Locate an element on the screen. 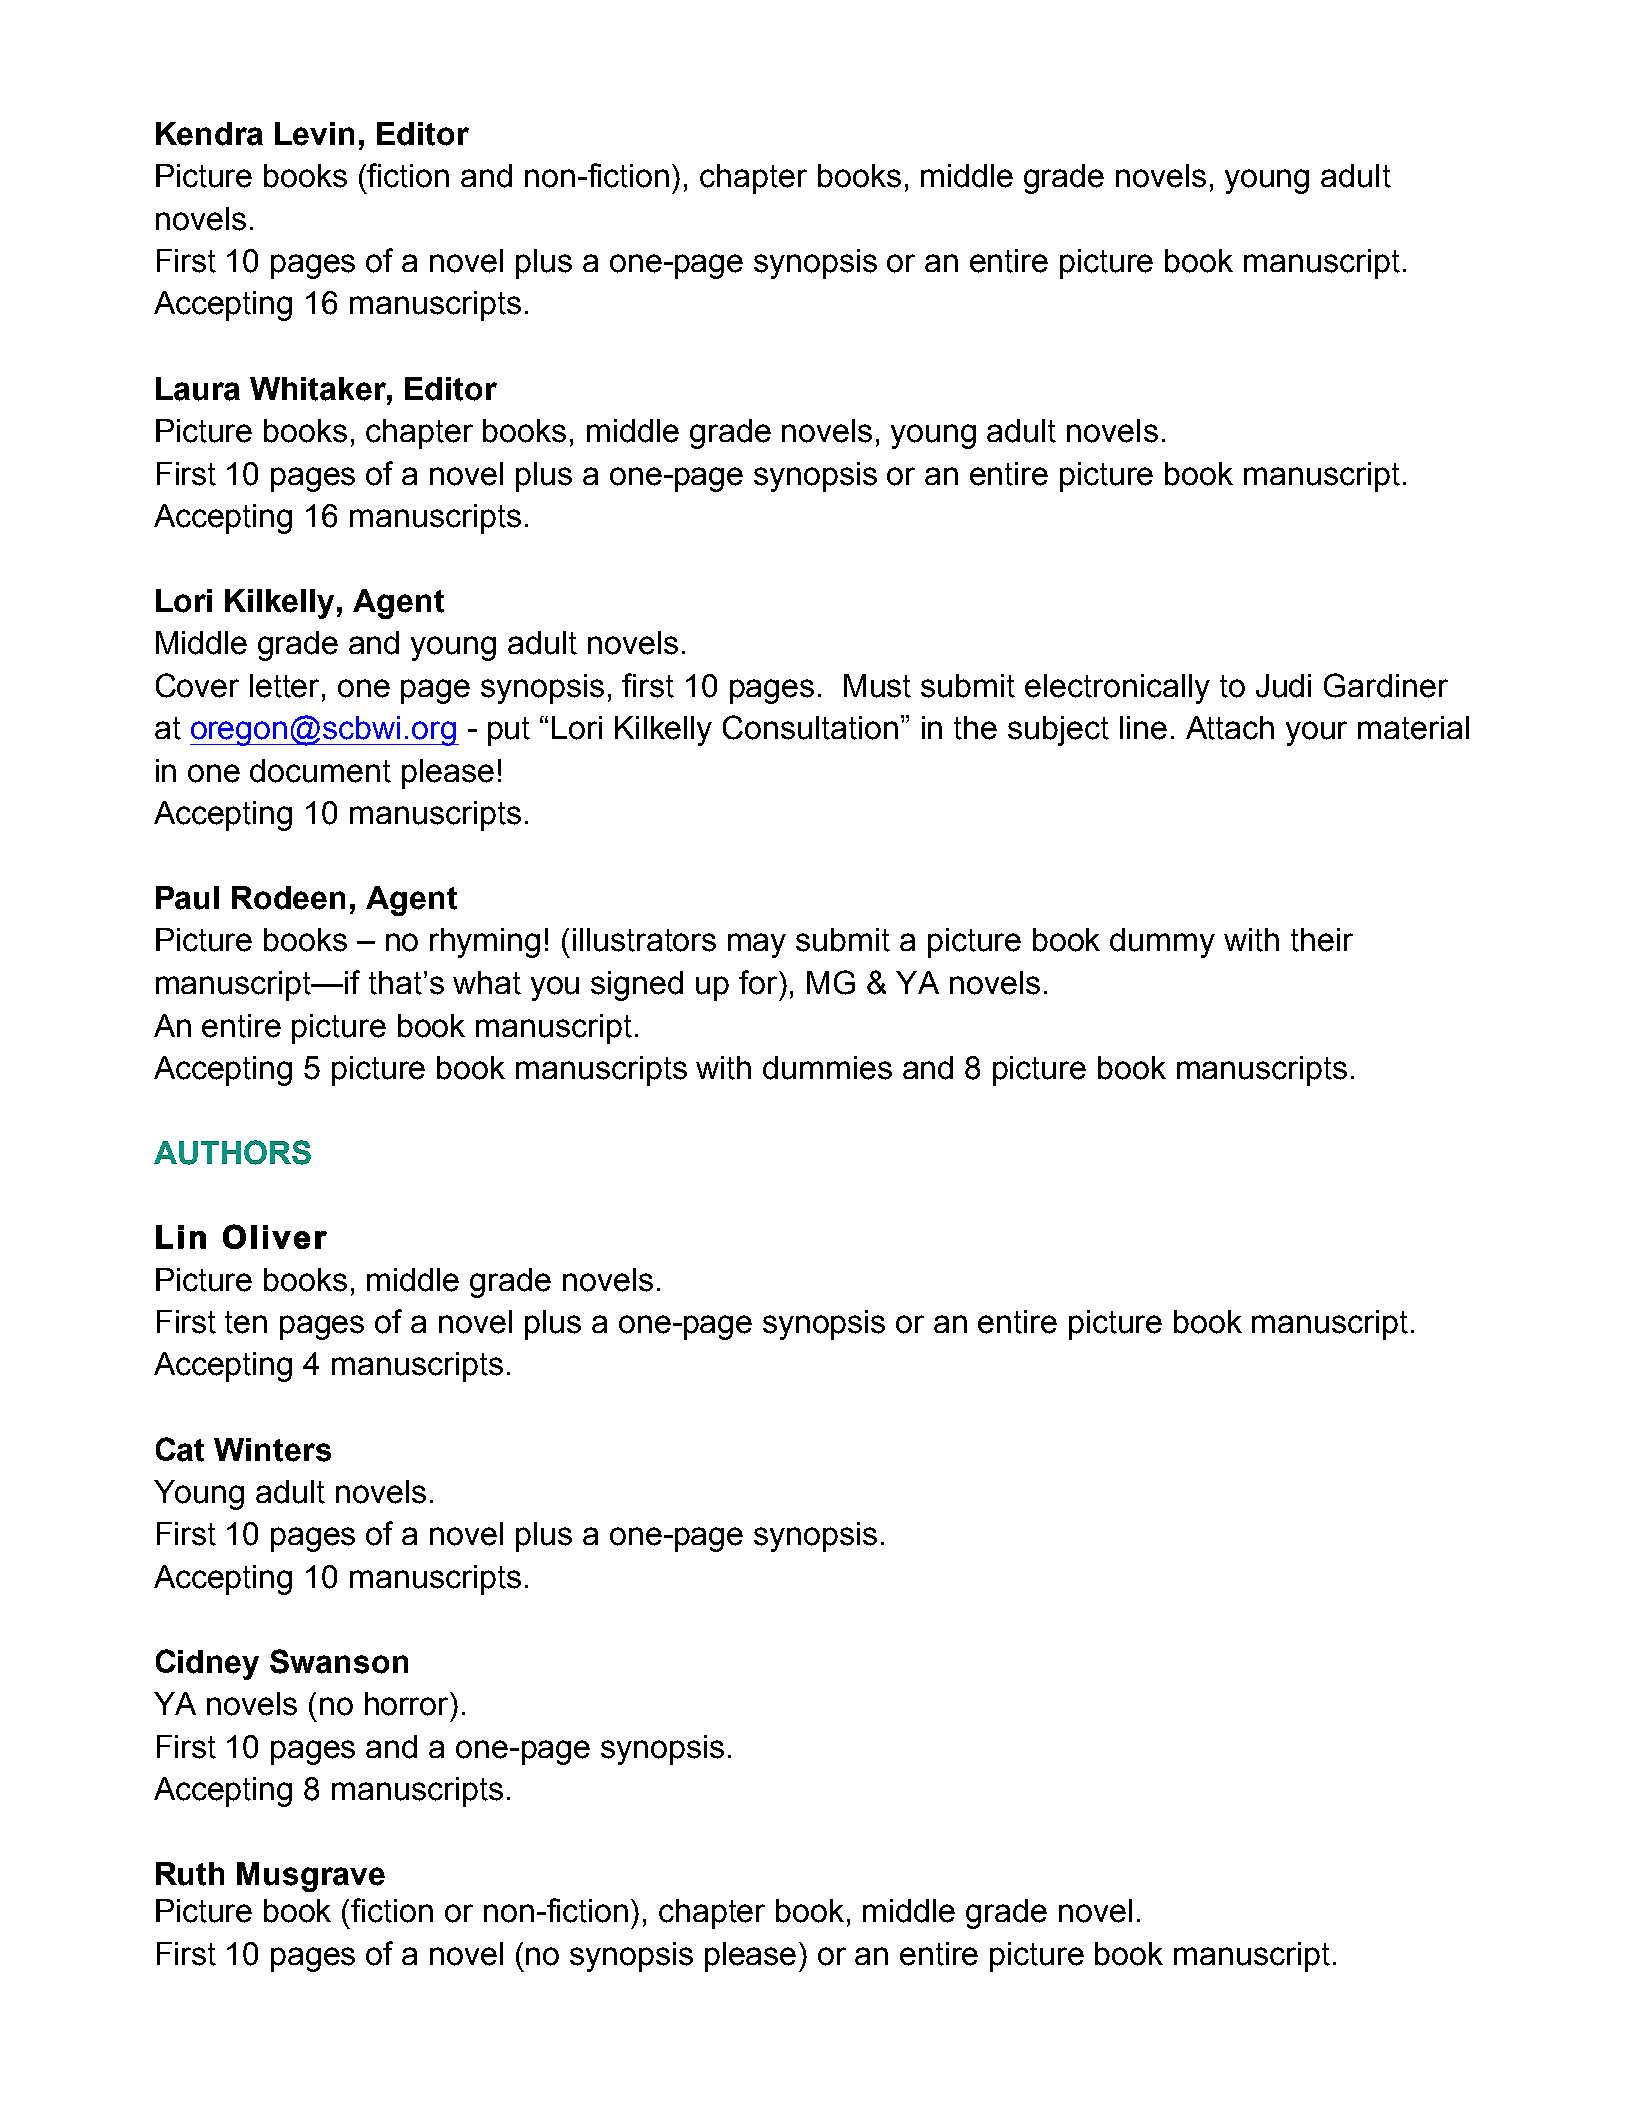 The height and width of the screenshot is (2118, 1637). Swanson is located at coordinates (339, 1661).
